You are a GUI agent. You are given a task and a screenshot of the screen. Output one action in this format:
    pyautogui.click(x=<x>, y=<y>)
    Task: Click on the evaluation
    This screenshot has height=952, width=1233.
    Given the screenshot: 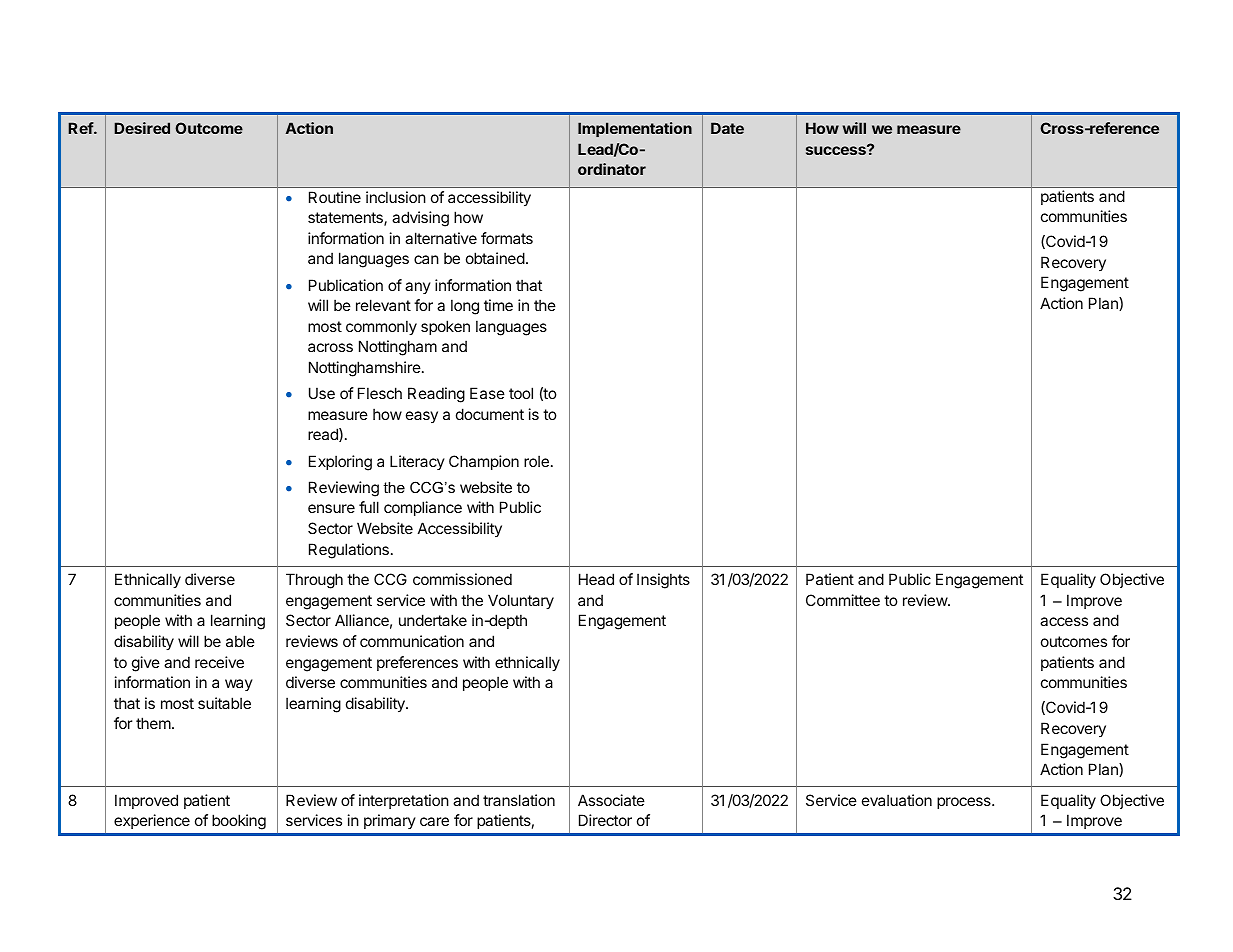 What is the action you would take?
    pyautogui.click(x=897, y=800)
